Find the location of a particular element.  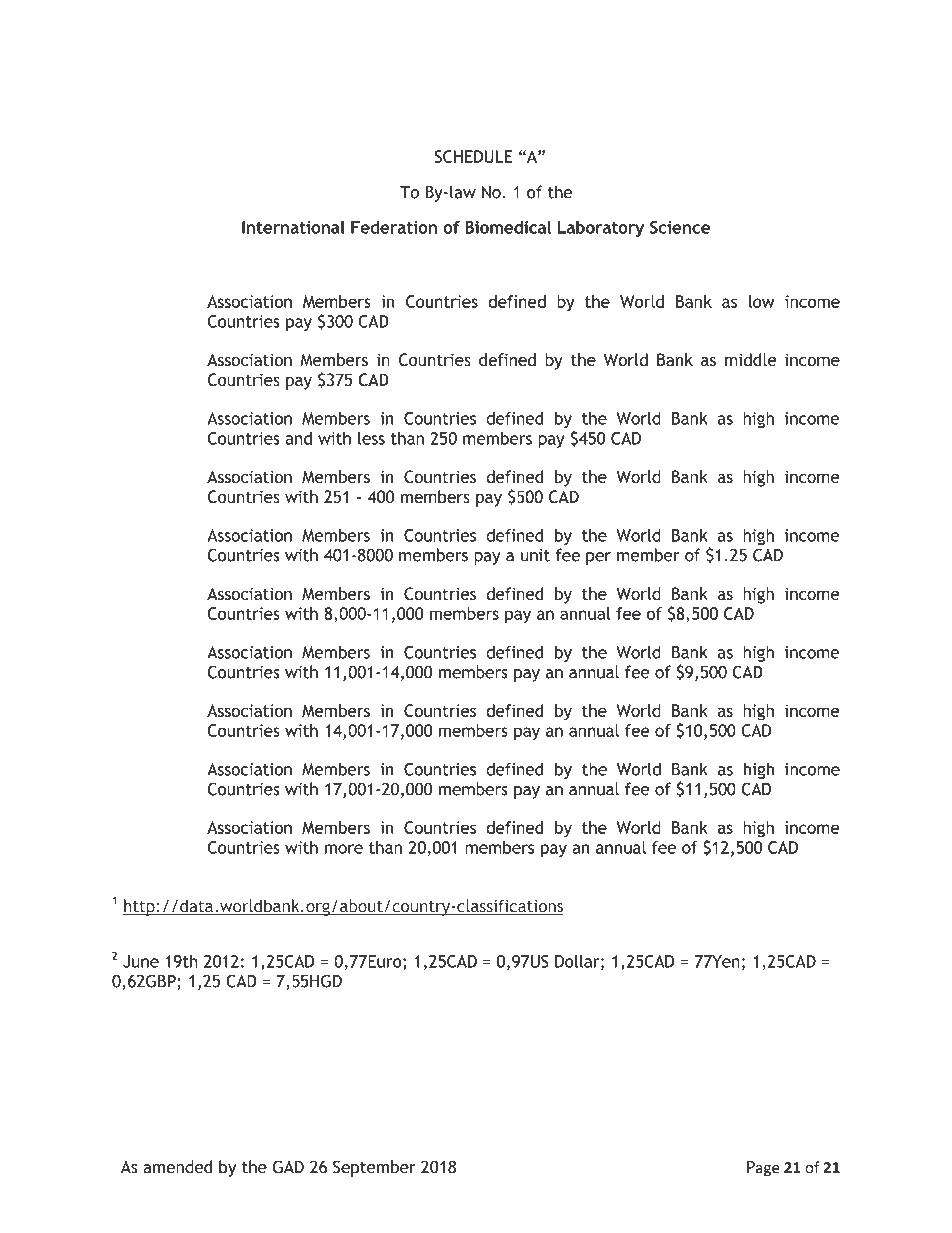

June is located at coordinates (141, 961).
